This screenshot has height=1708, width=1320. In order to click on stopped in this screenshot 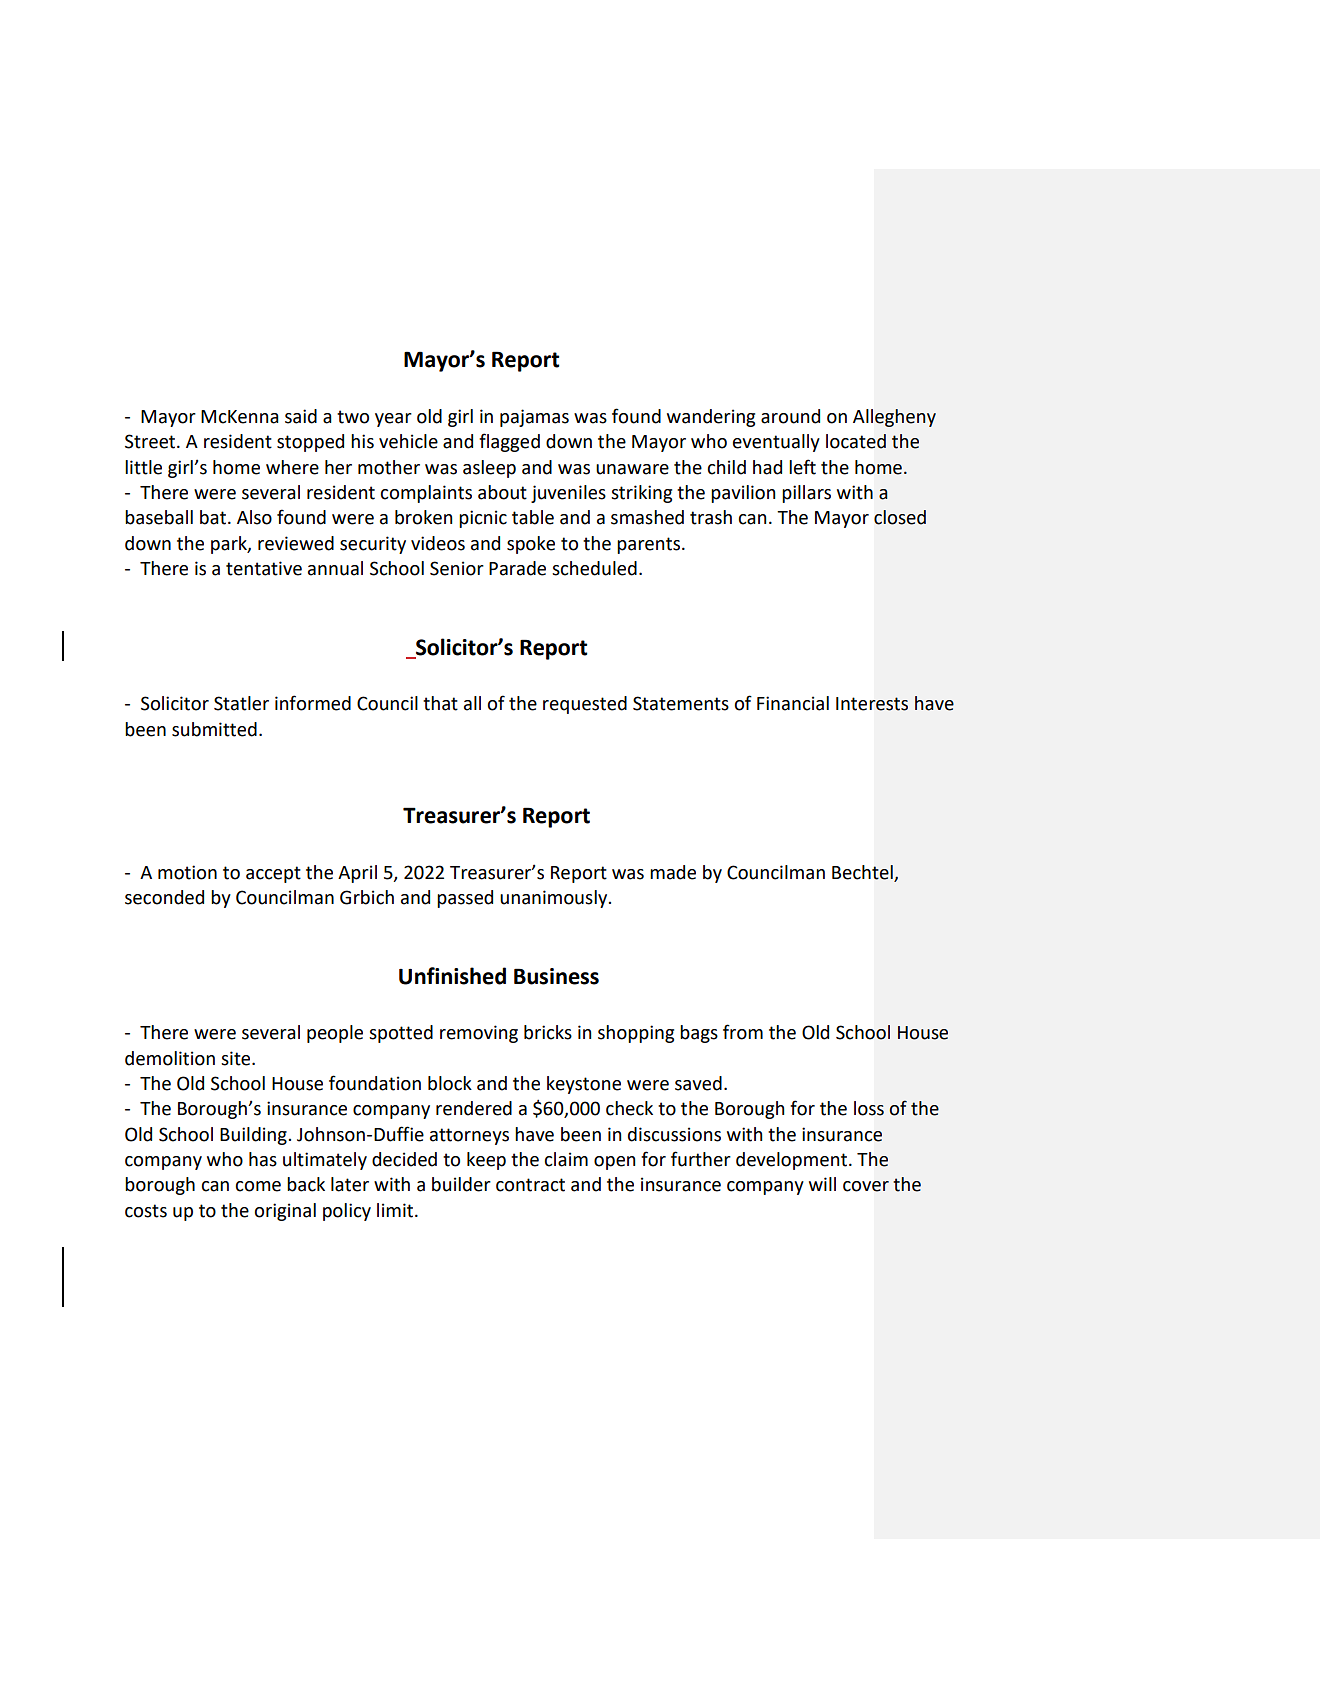, I will do `click(310, 443)`.
